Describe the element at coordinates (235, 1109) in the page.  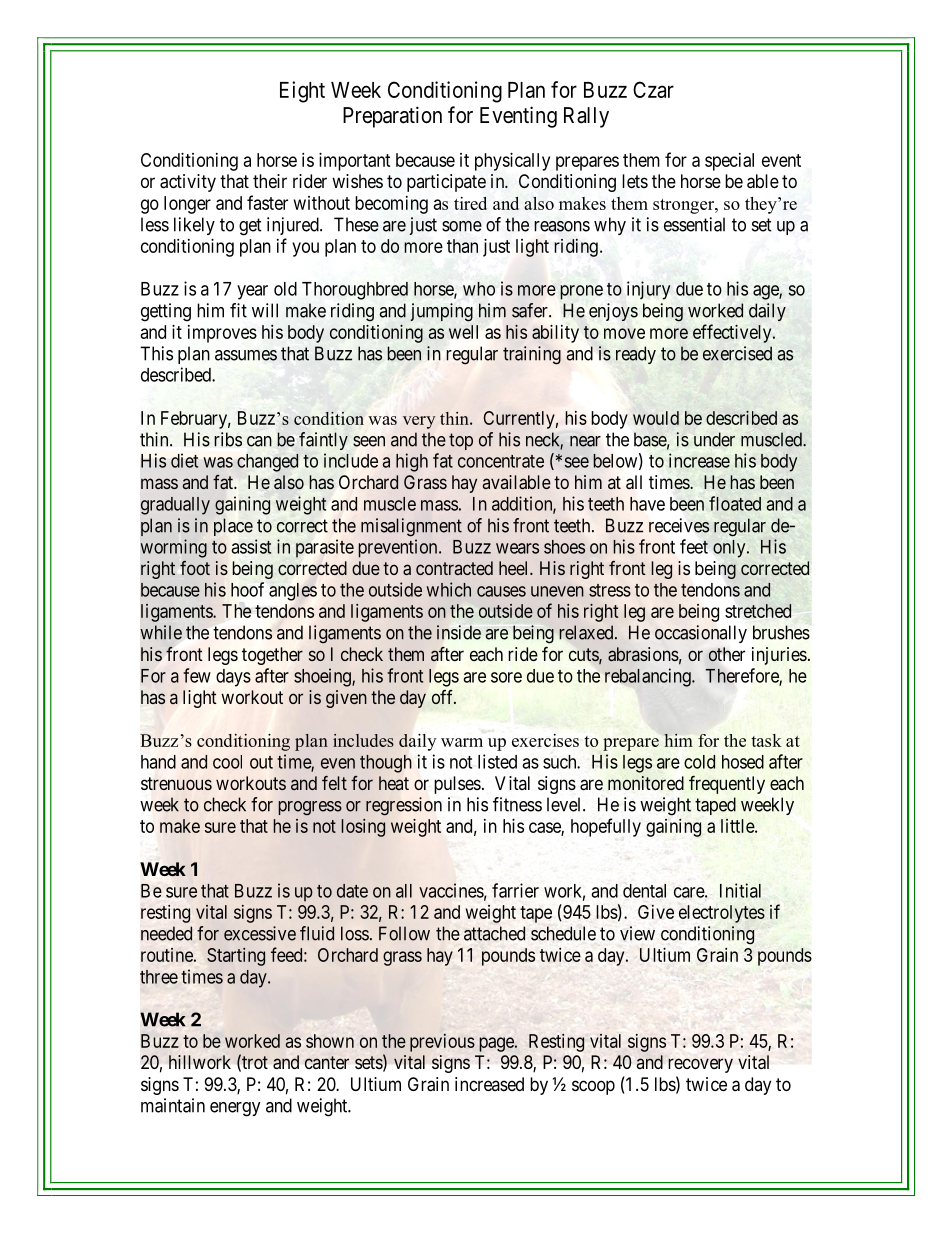
I see `energy` at that location.
